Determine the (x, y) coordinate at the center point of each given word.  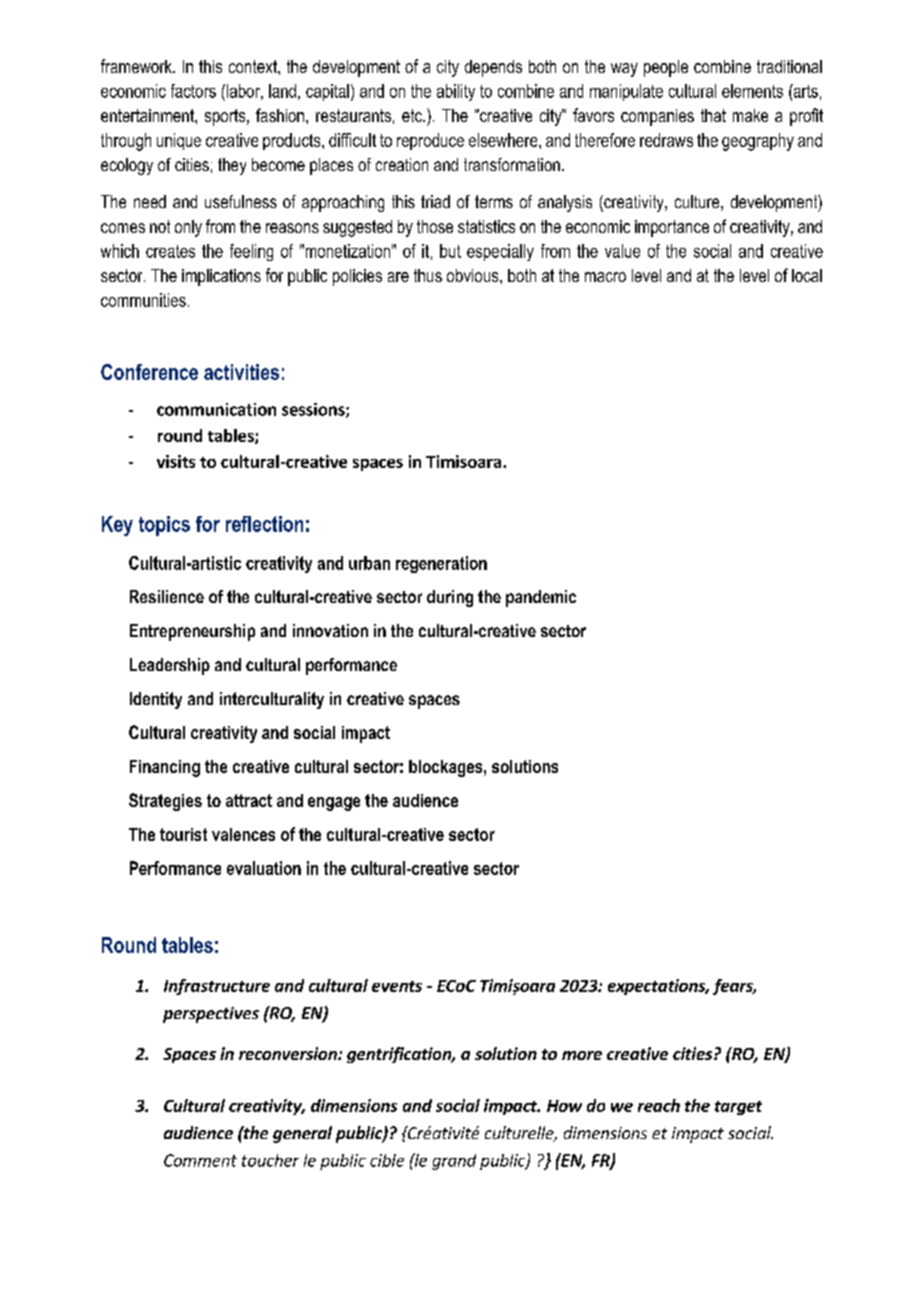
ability (456, 92)
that (713, 115)
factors (193, 91)
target (738, 1108)
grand (454, 1162)
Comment (200, 1160)
